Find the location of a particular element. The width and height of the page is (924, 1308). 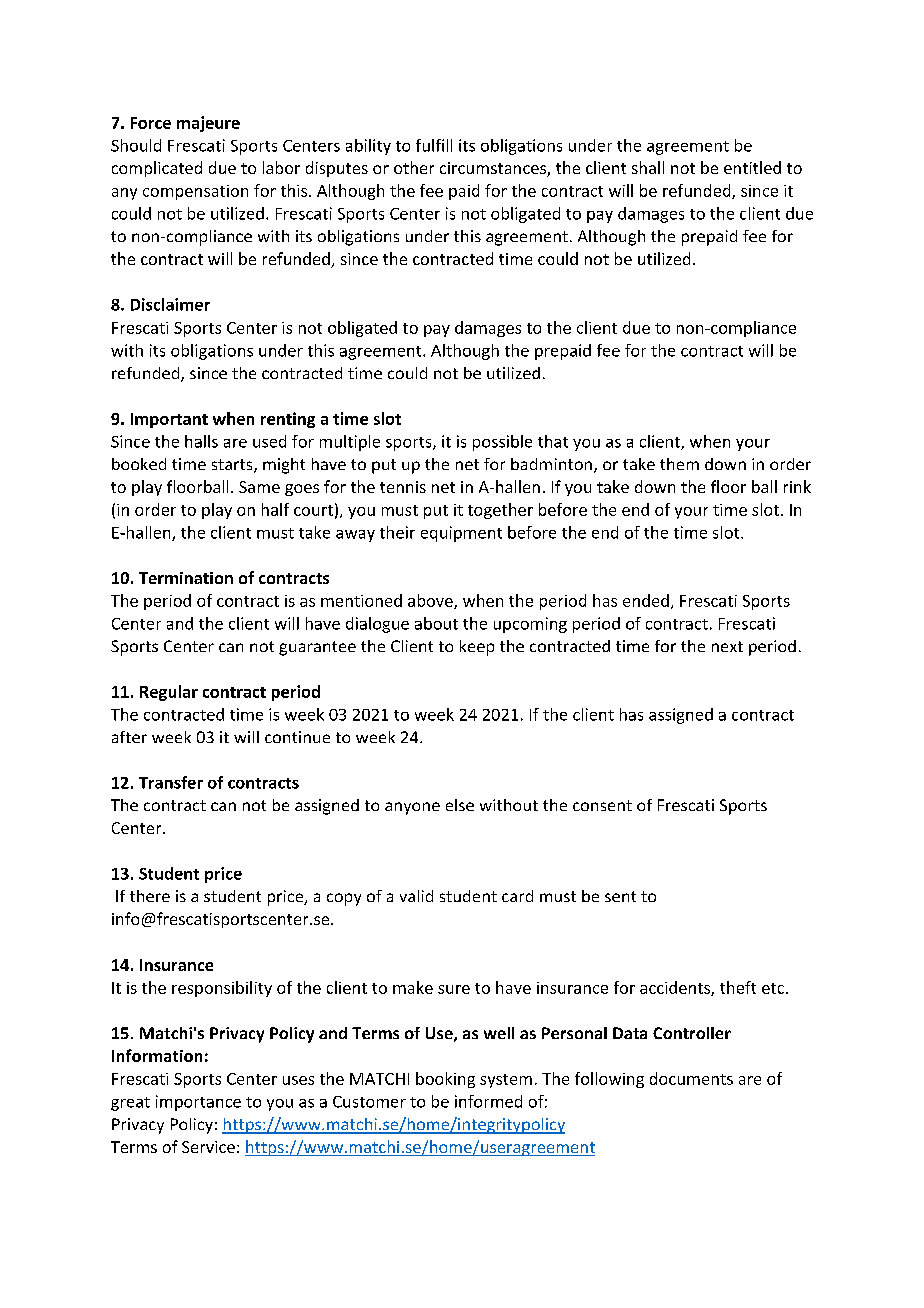

importance is located at coordinates (198, 1103).
